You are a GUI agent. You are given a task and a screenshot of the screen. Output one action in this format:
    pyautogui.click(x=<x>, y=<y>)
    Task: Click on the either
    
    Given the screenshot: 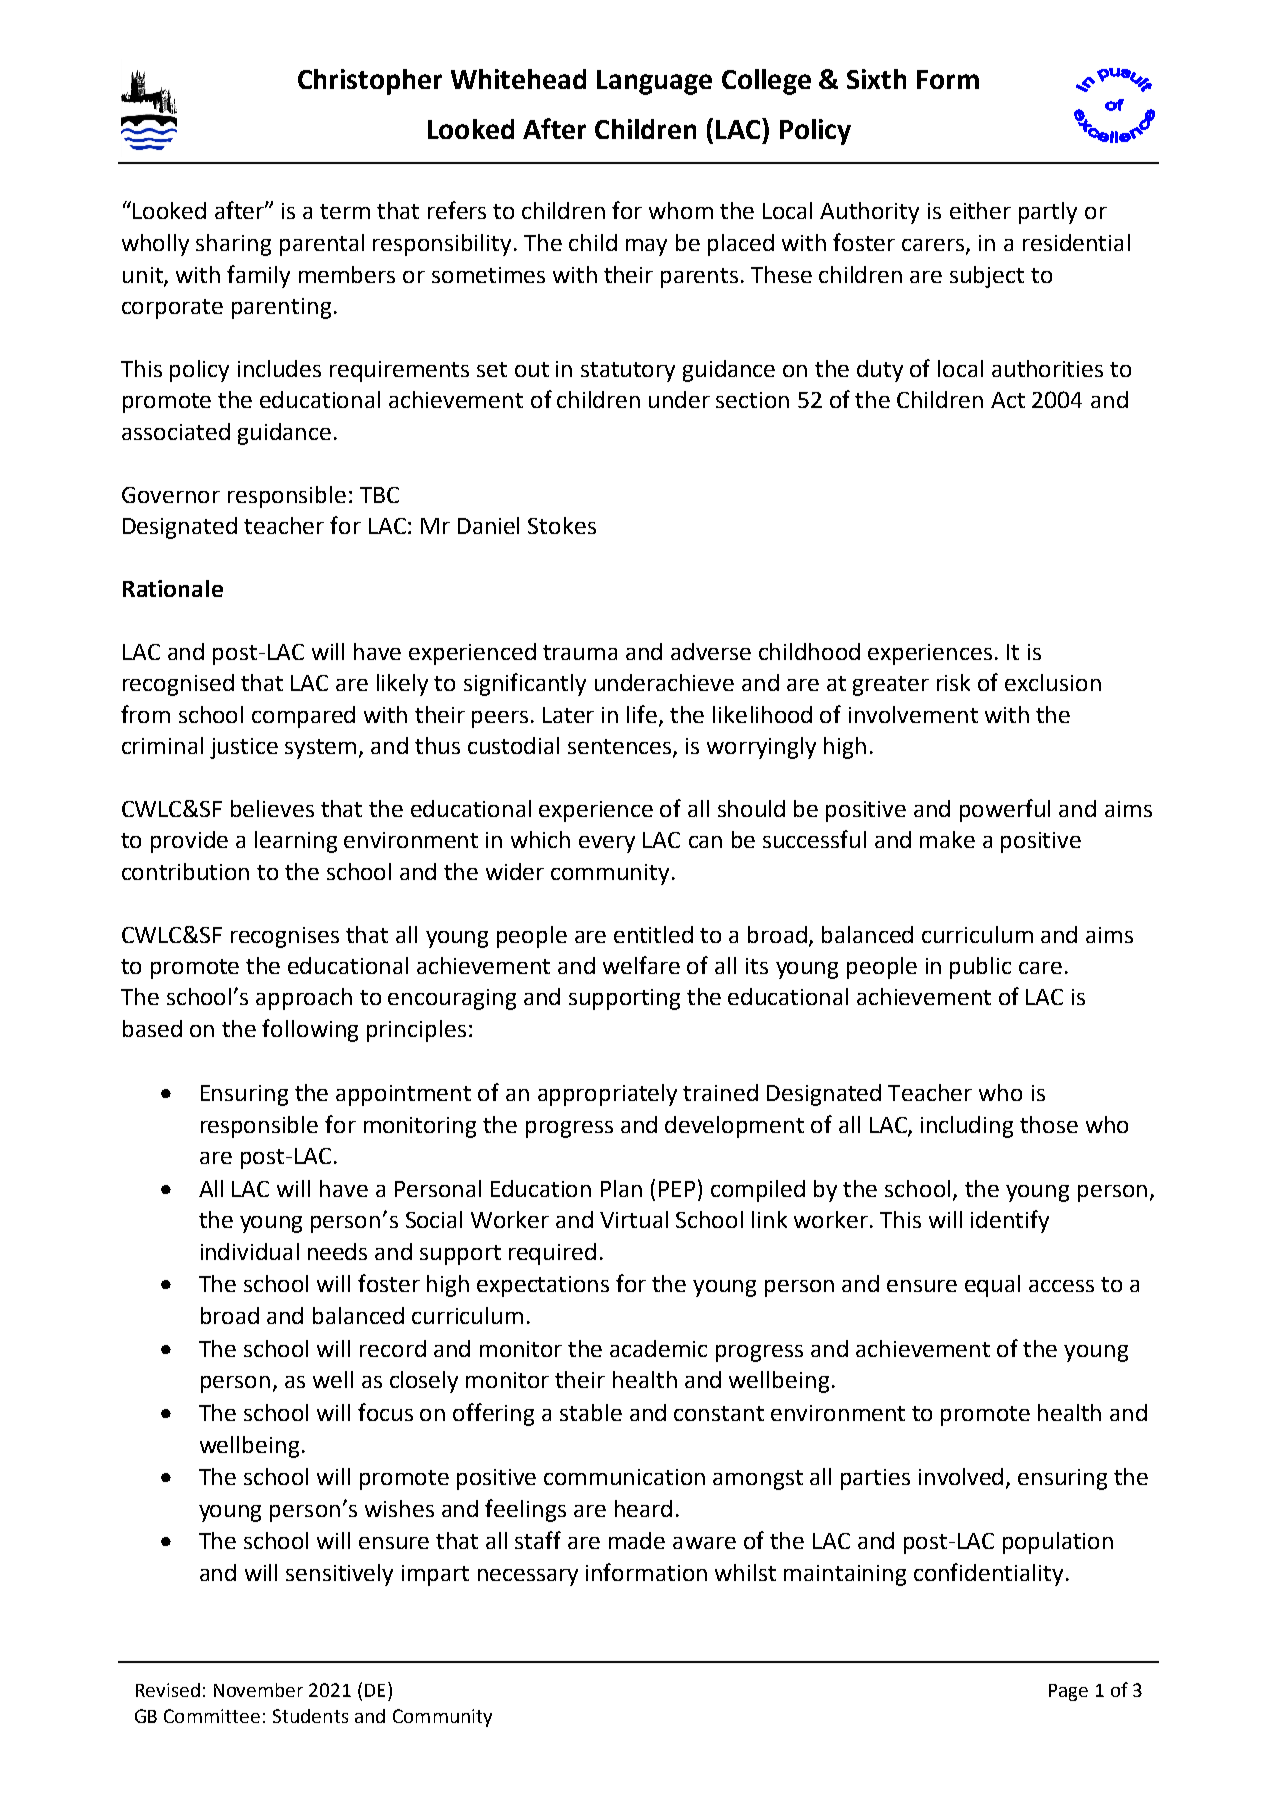 What is the action you would take?
    pyautogui.click(x=980, y=210)
